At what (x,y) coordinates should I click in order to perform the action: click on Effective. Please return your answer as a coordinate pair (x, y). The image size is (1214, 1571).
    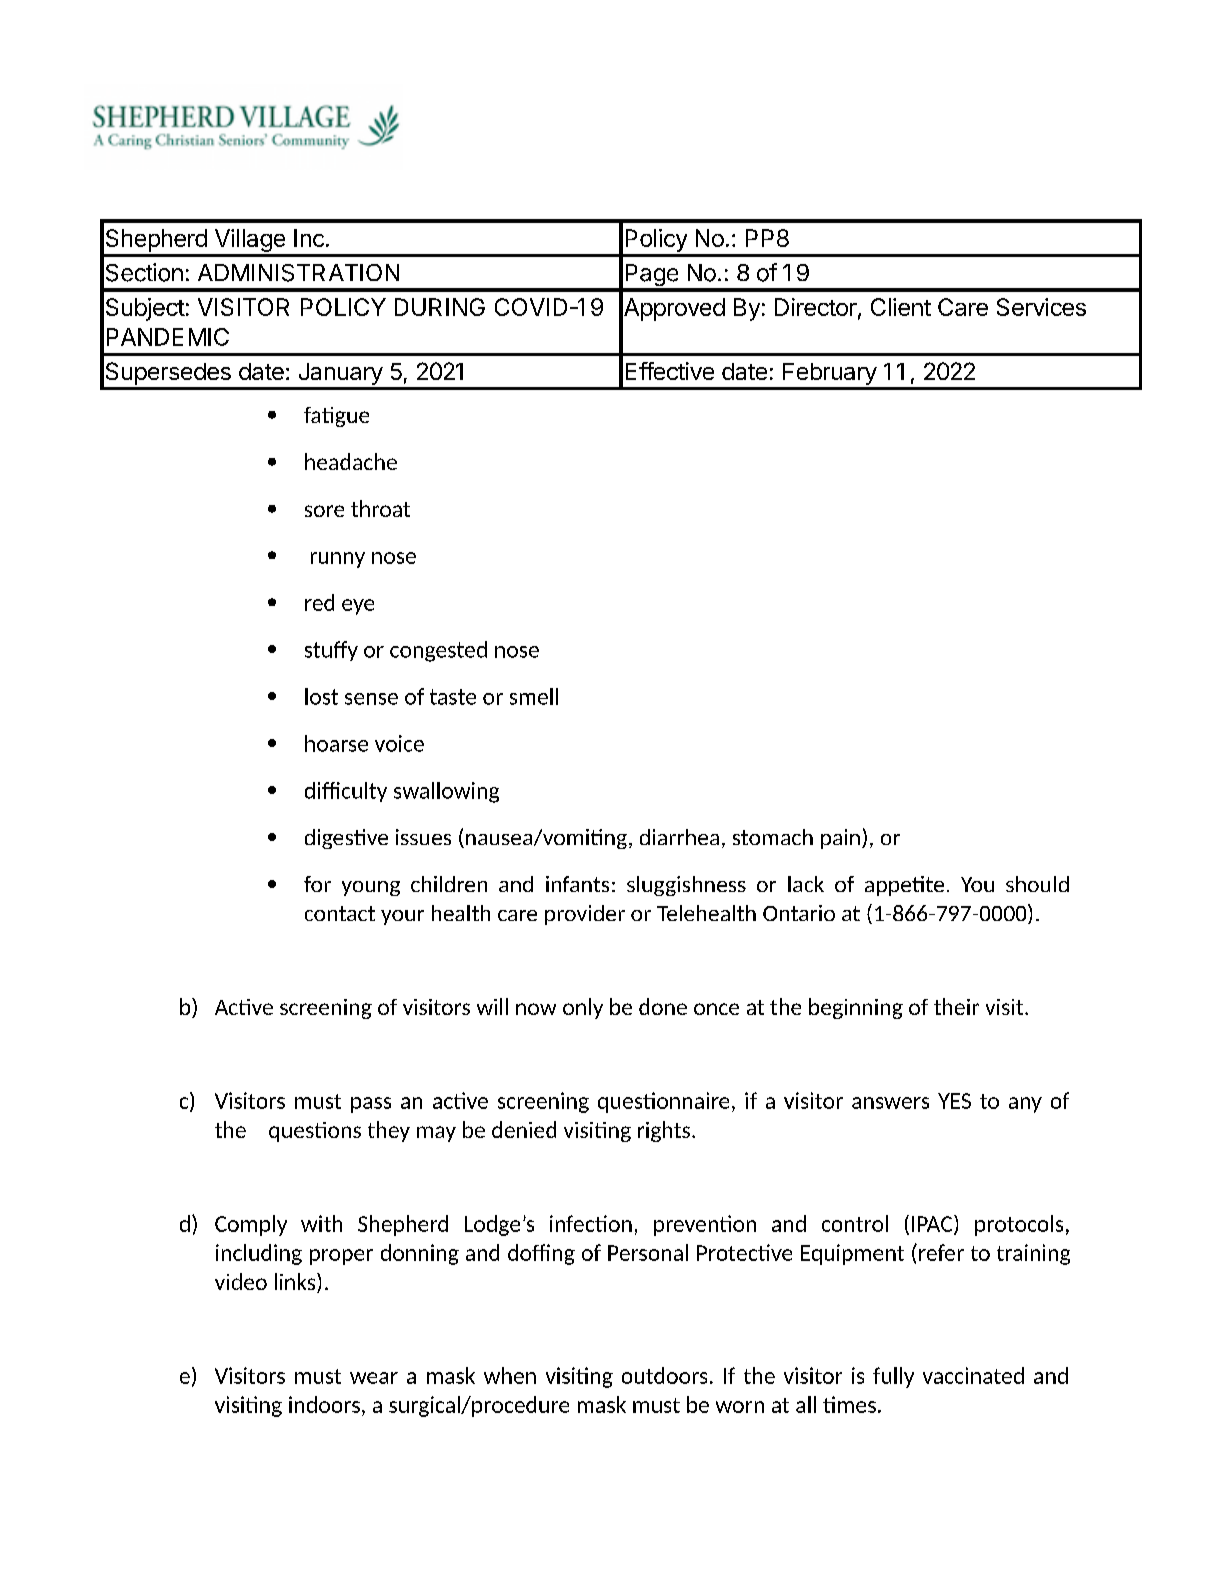
    Looking at the image, I should click on (670, 371).
